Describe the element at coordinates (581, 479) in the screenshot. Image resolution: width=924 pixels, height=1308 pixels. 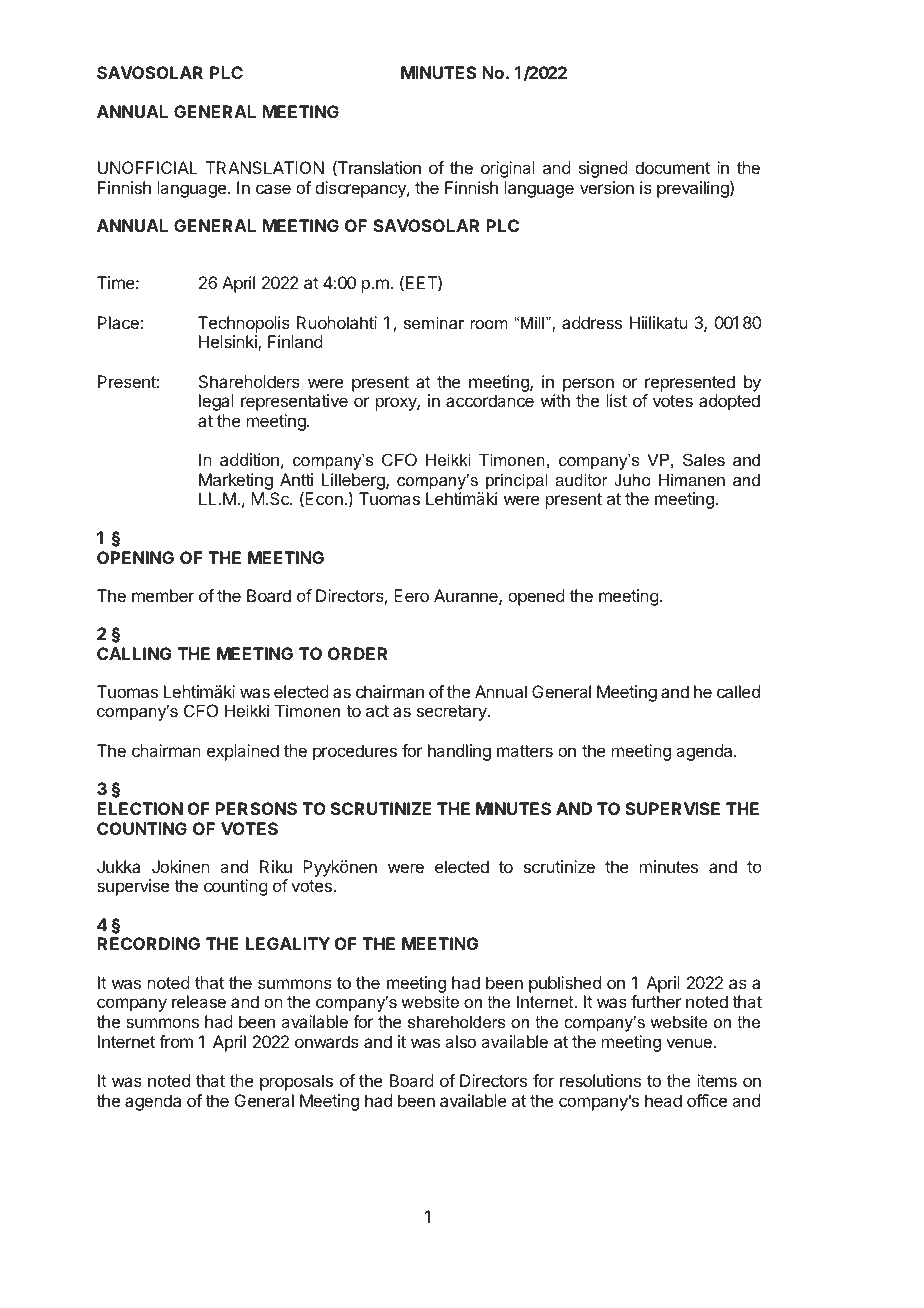
I see `auditor` at that location.
